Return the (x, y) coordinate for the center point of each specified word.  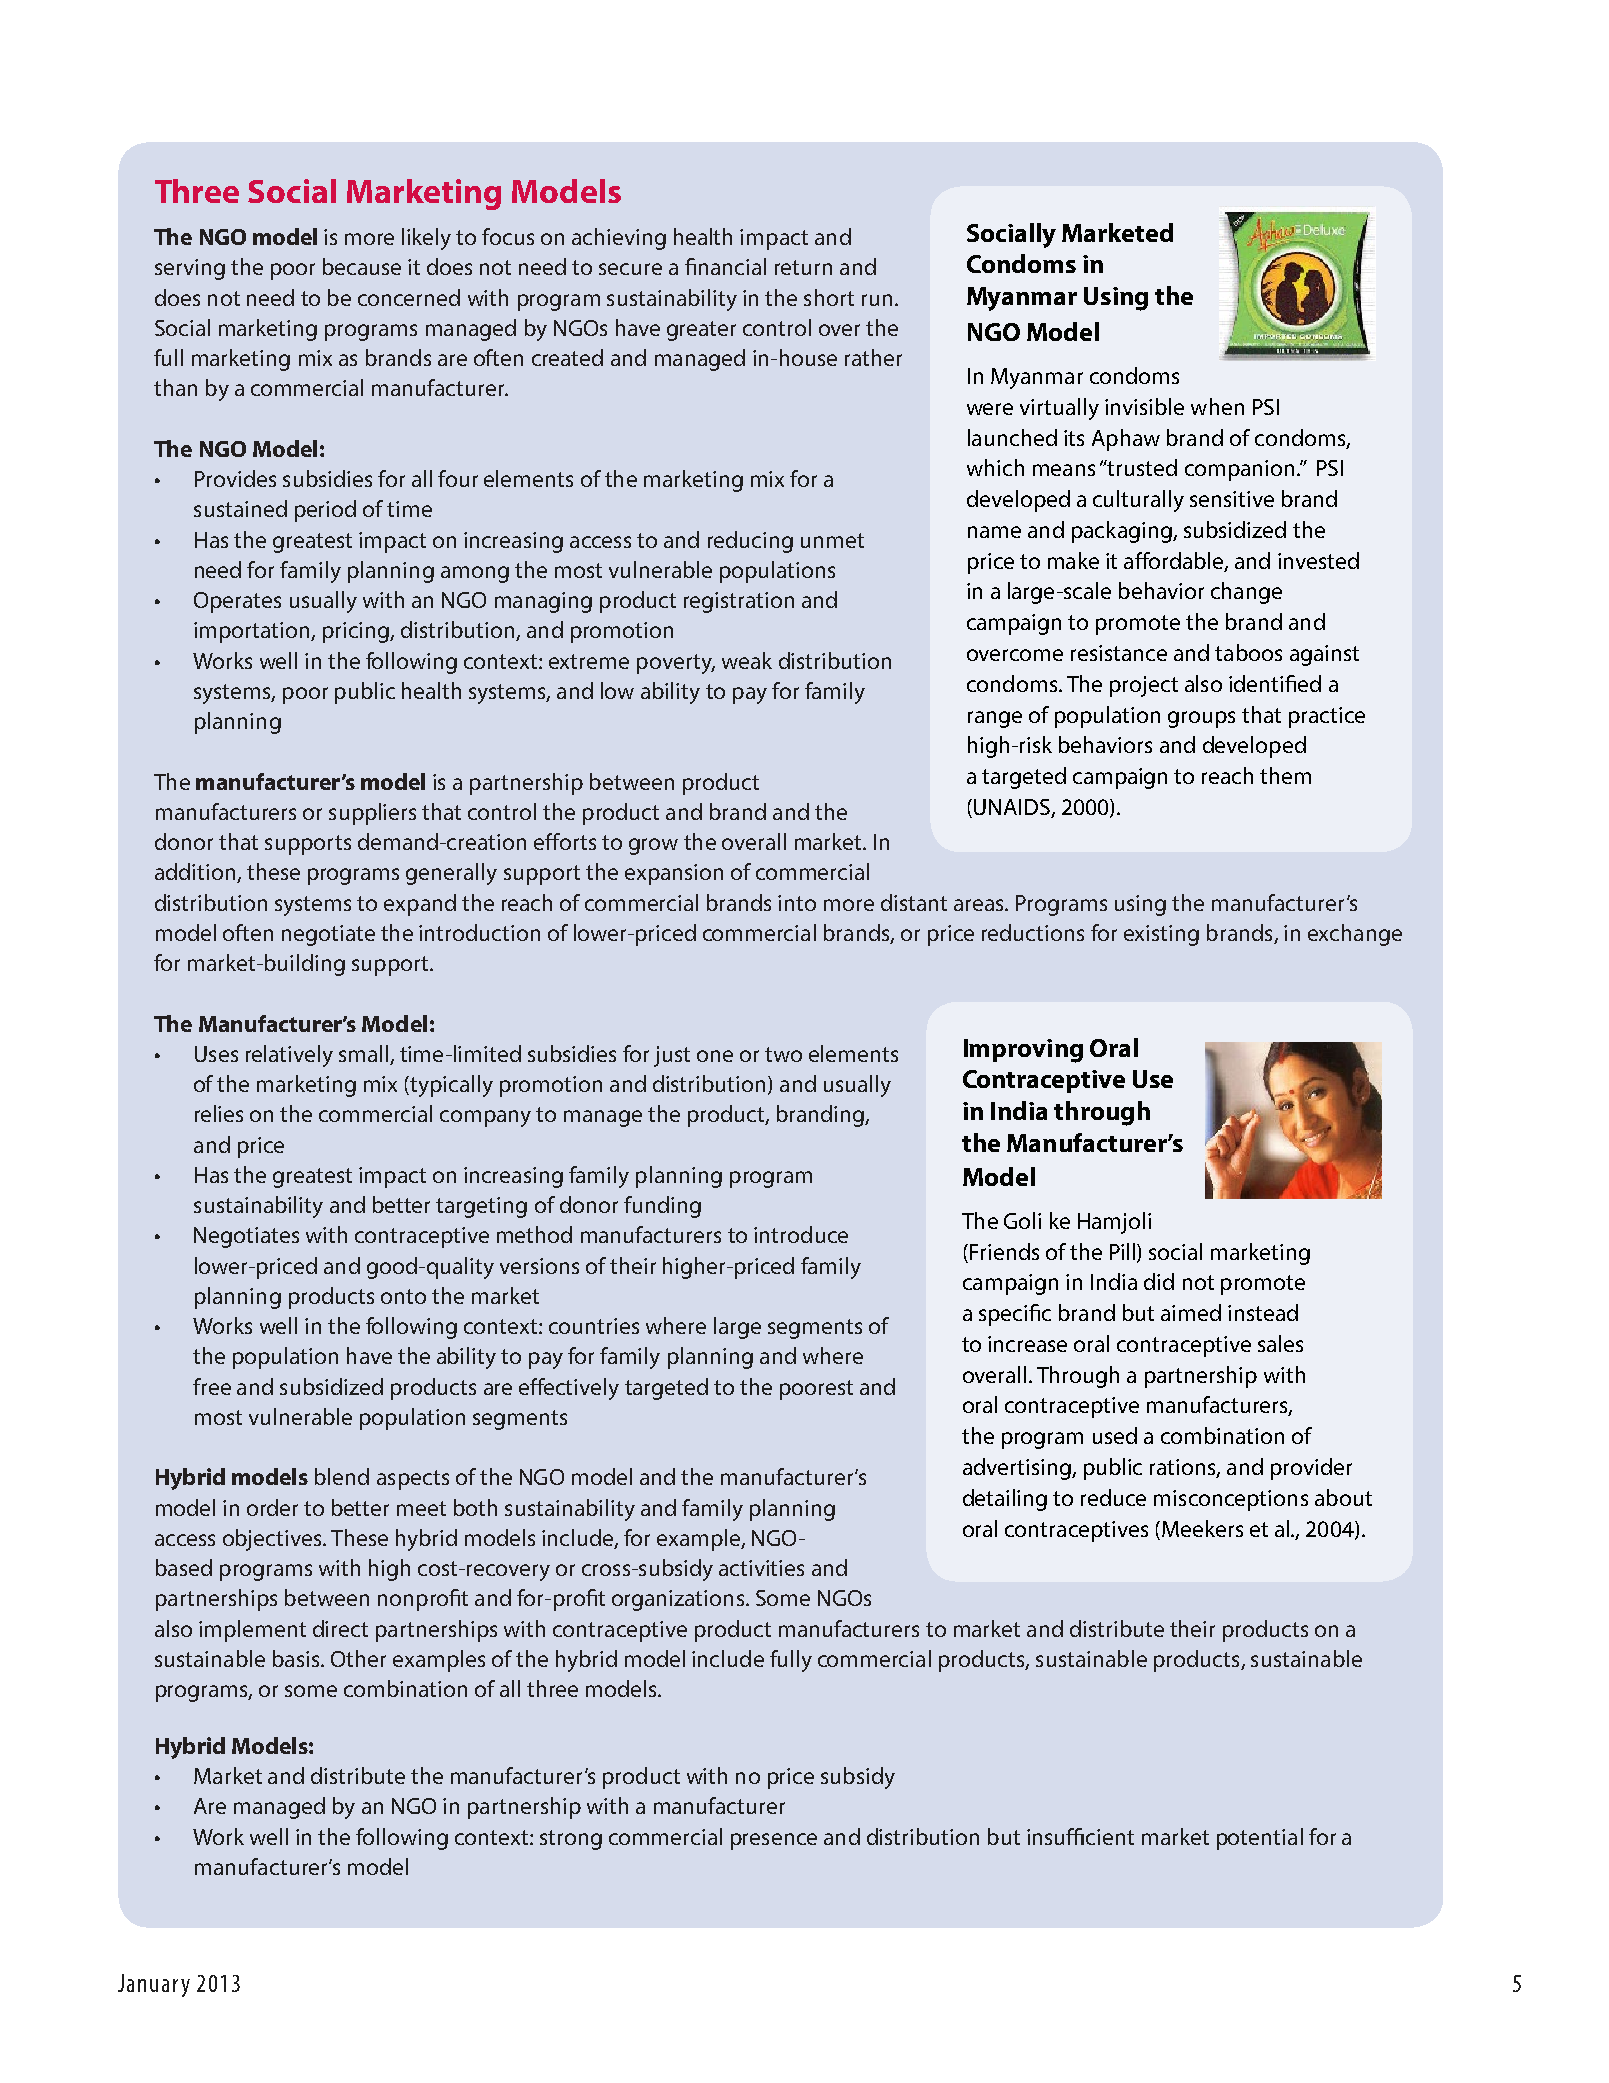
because (362, 266)
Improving (1023, 1051)
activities (761, 1568)
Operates (237, 602)
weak (747, 660)
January (154, 1985)
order (272, 1507)
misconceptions (1231, 1500)
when (1217, 406)
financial (725, 266)
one (715, 1056)
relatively (289, 1056)
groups (1201, 719)
